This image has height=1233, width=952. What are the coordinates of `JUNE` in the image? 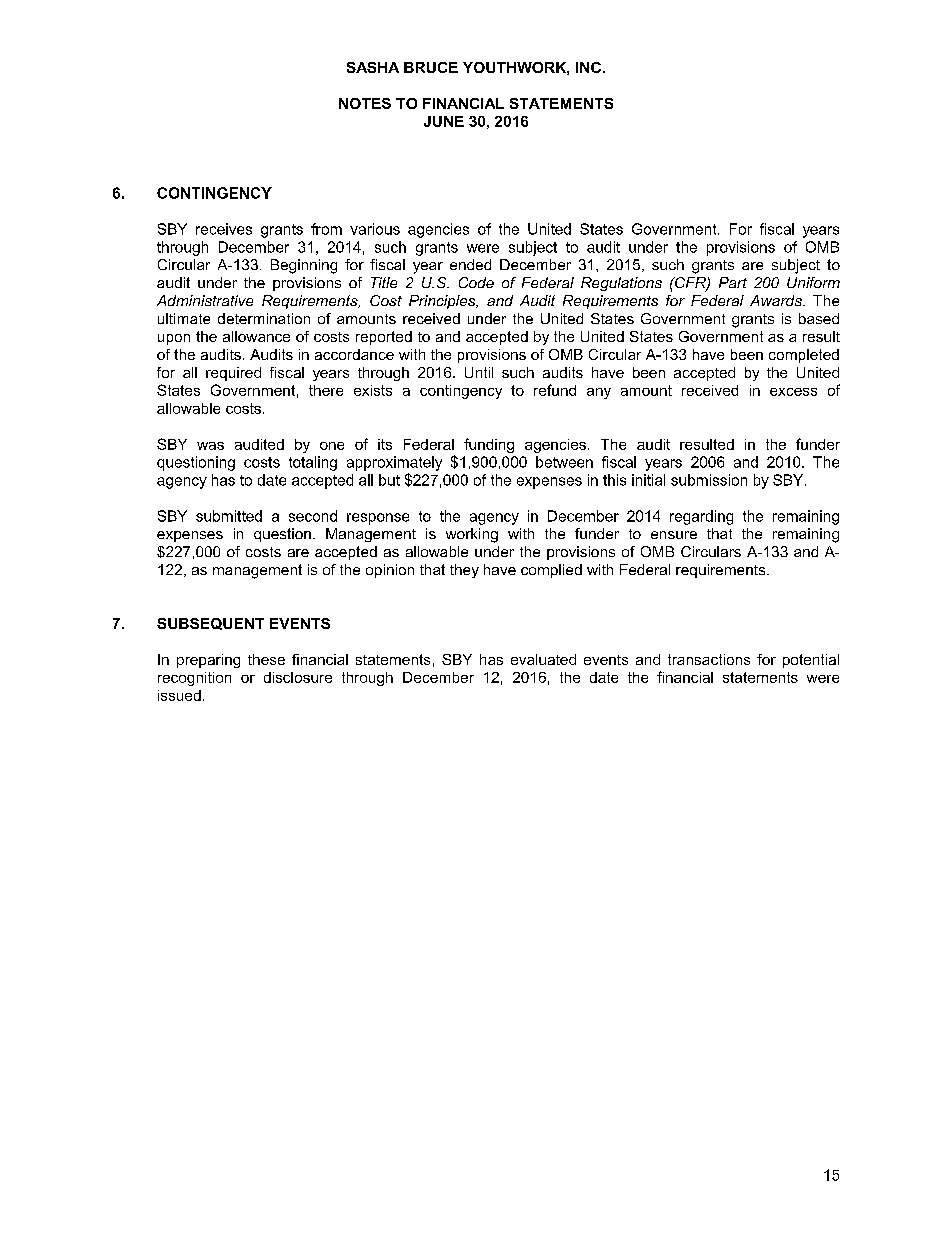 It's located at (444, 121).
